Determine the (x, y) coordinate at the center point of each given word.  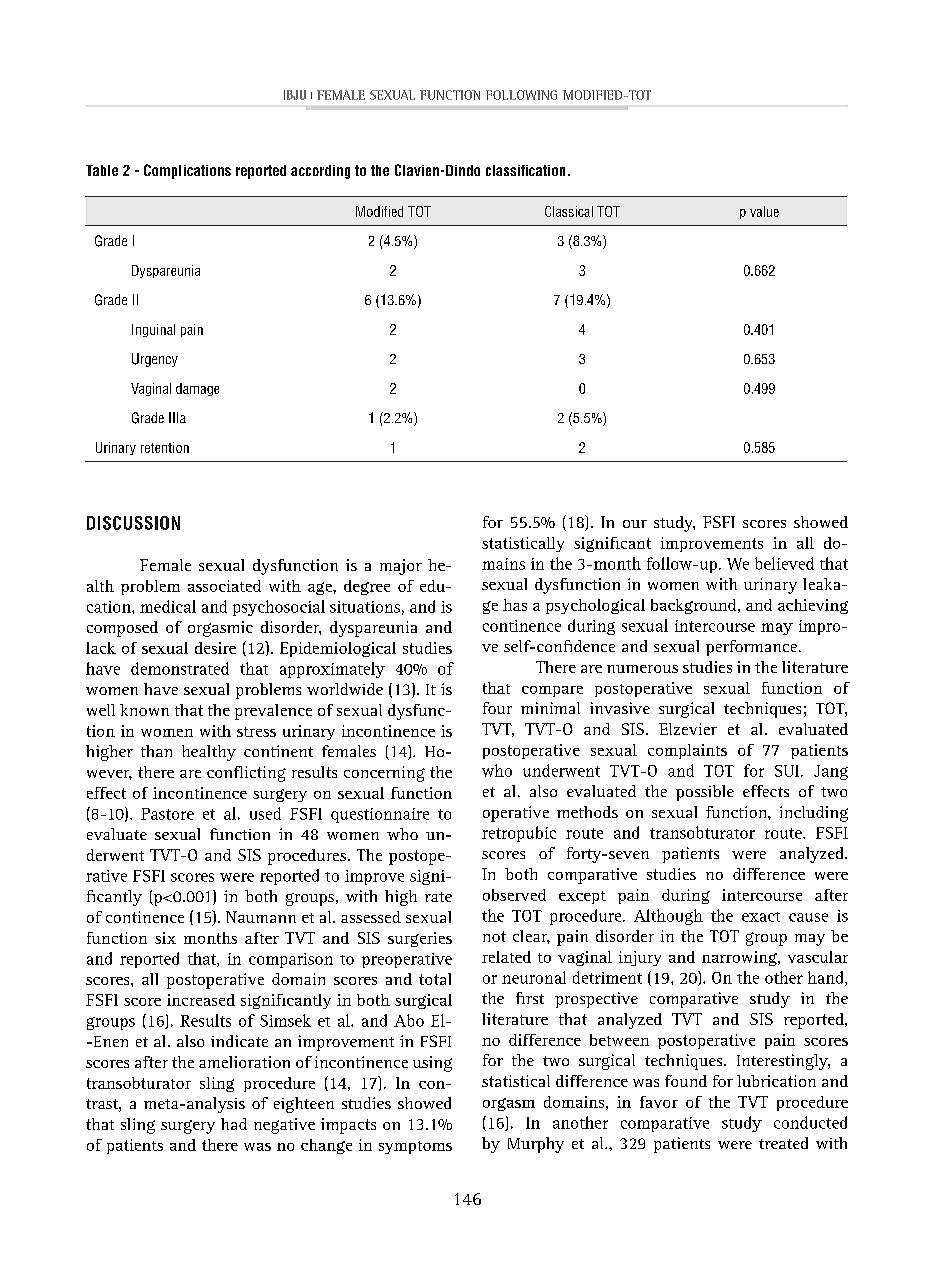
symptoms (415, 1147)
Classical (569, 211)
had (234, 1124)
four (497, 708)
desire (215, 648)
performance (753, 648)
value (764, 211)
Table (102, 170)
